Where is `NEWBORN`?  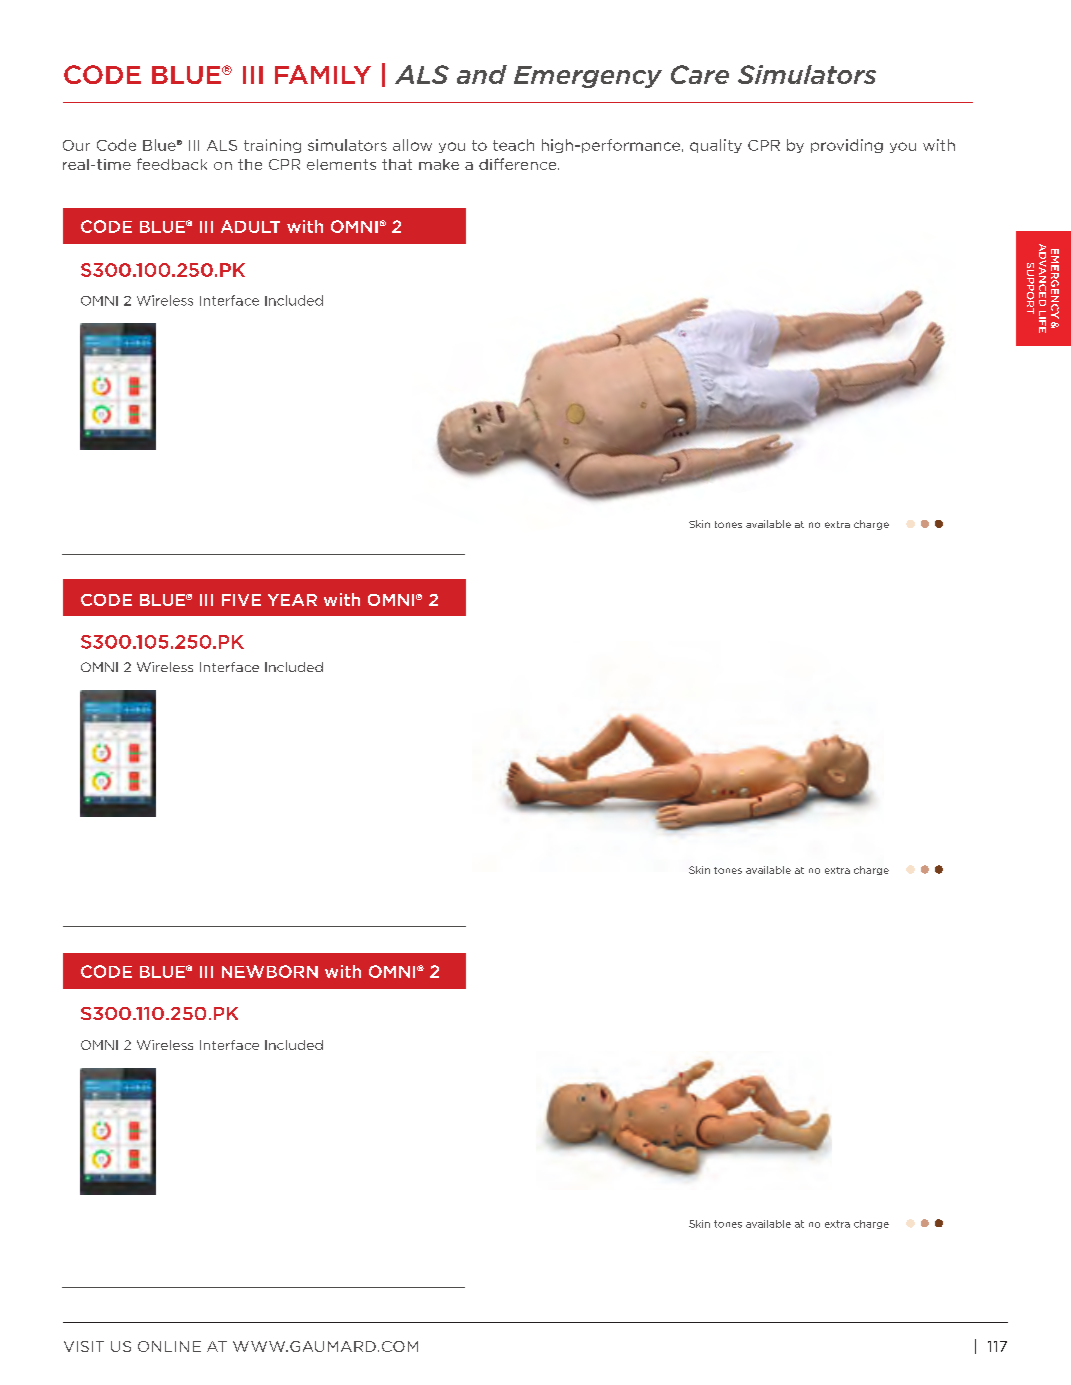
NEWBORN is located at coordinates (270, 971).
